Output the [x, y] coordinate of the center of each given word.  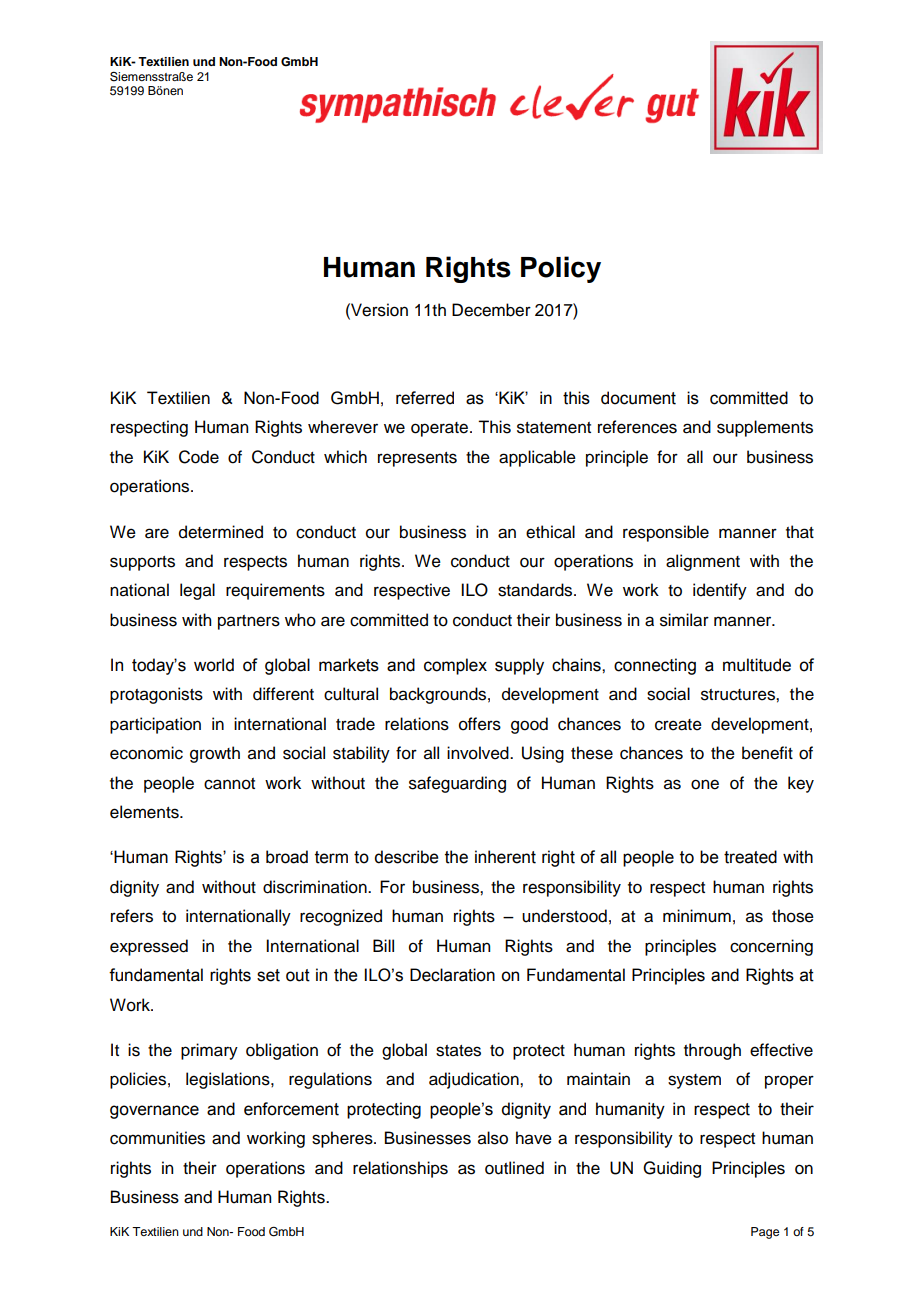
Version [378, 310]
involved [479, 753]
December [491, 310]
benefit [767, 753]
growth [215, 754]
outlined [514, 1168]
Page [765, 1233]
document [638, 398]
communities [157, 1138]
